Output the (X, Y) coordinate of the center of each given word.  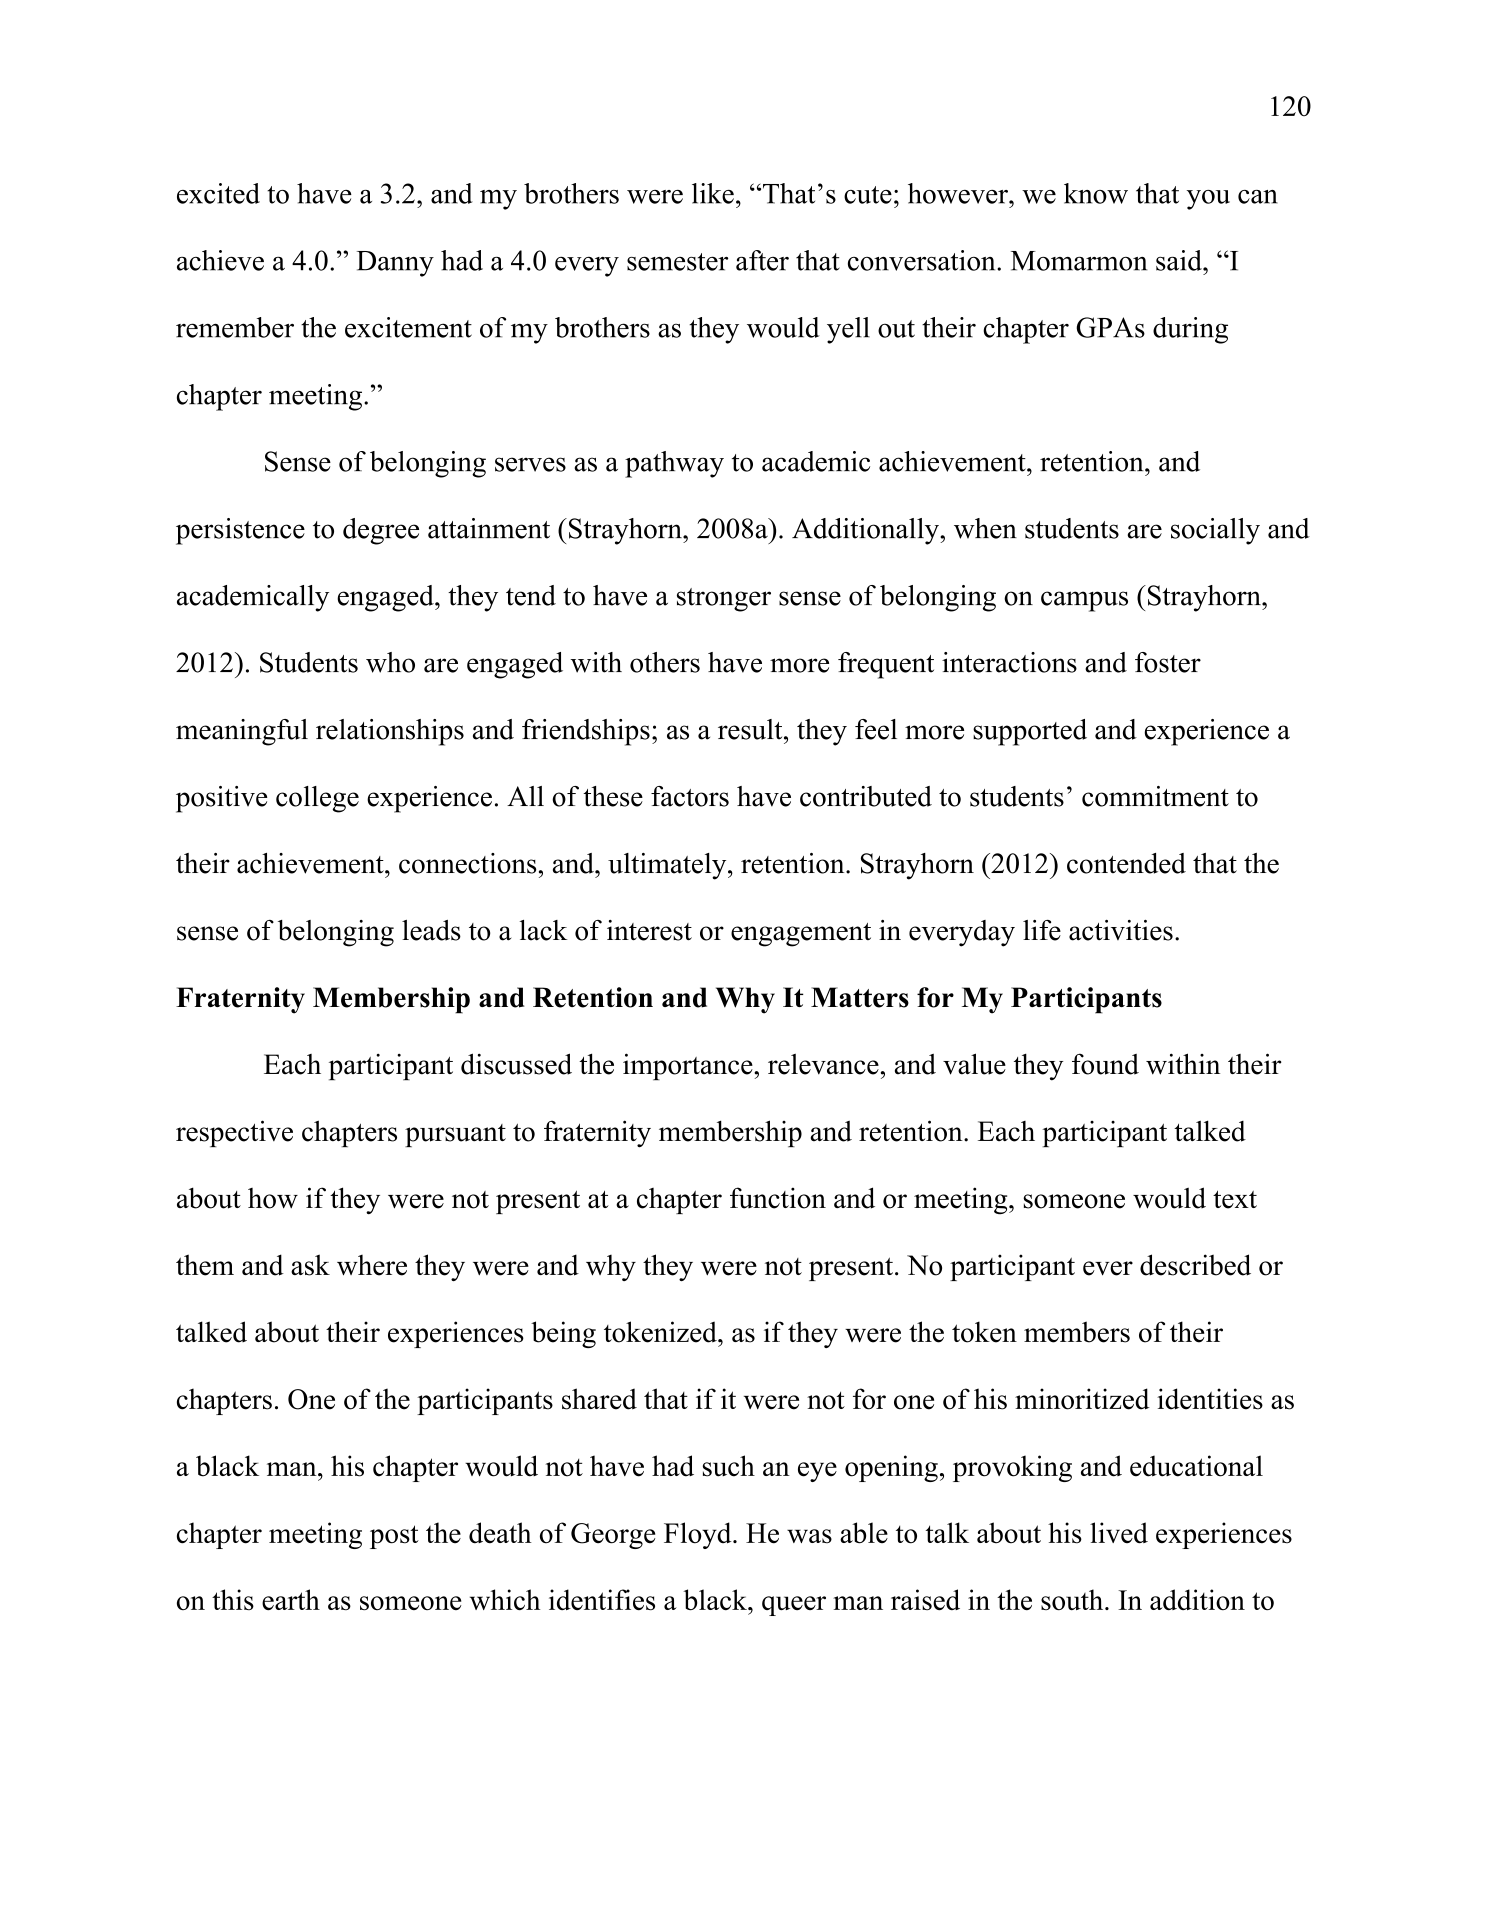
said (1180, 260)
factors (690, 796)
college (317, 799)
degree (381, 531)
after (762, 260)
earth (291, 1599)
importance (689, 1067)
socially (1215, 531)
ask (310, 1265)
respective (234, 1133)
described (1195, 1265)
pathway (674, 464)
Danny (395, 264)
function (778, 1198)
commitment (1155, 796)
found (1105, 1064)
